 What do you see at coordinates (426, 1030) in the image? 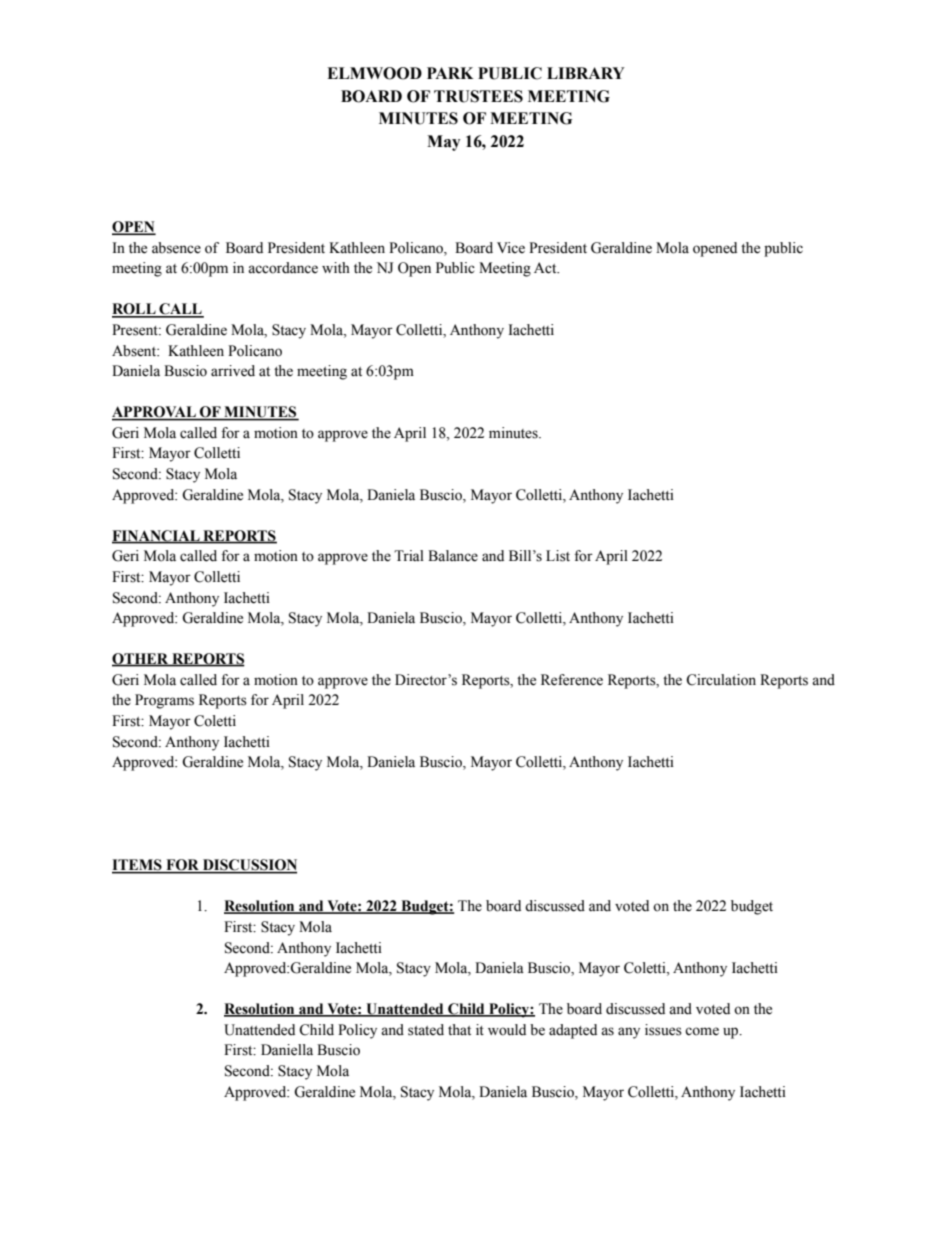
I see `stated` at bounding box center [426, 1030].
